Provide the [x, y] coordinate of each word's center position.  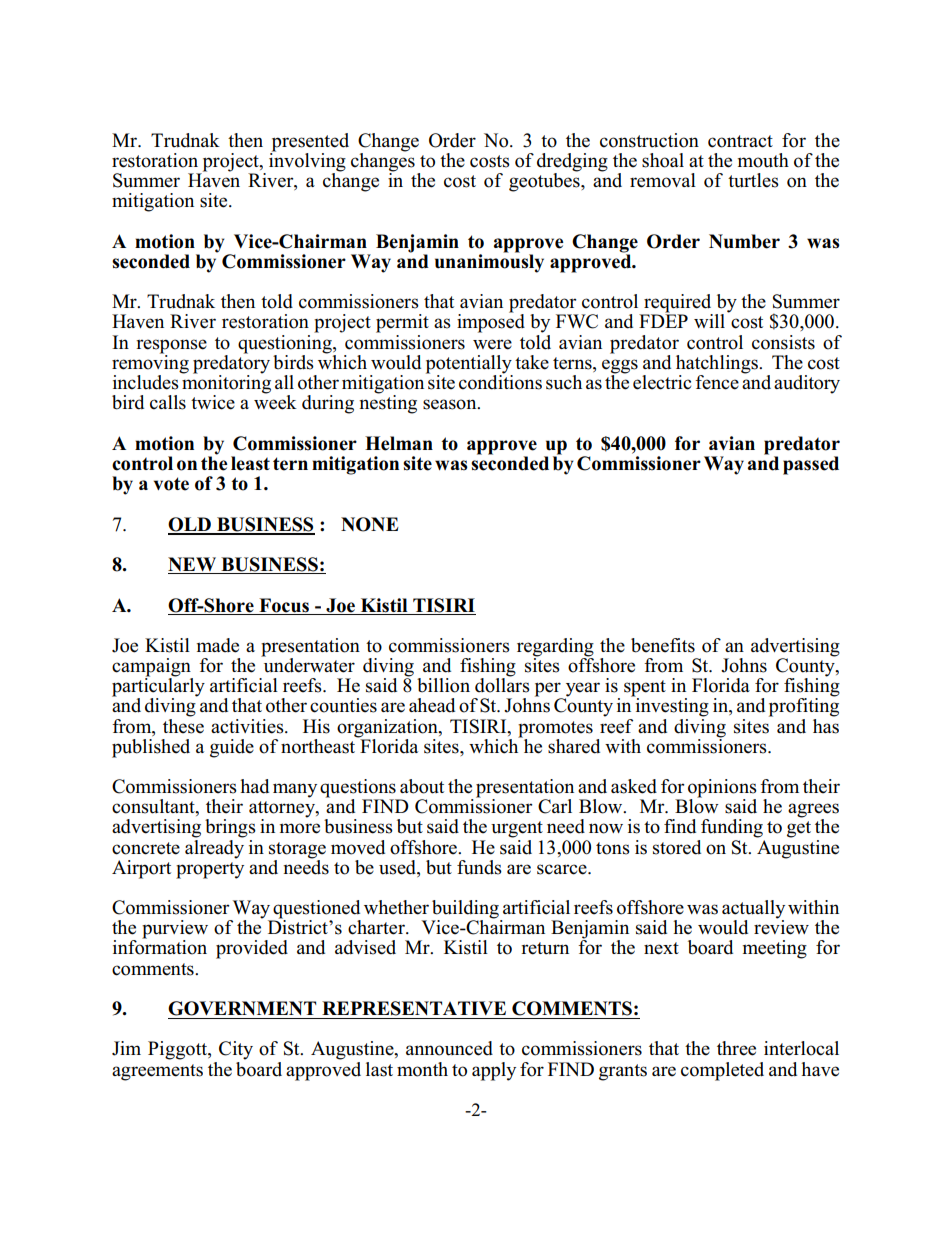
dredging [572, 163]
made [218, 645]
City [236, 1050]
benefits [663, 645]
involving [307, 162]
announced [449, 1048]
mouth [763, 160]
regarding [555, 648]
